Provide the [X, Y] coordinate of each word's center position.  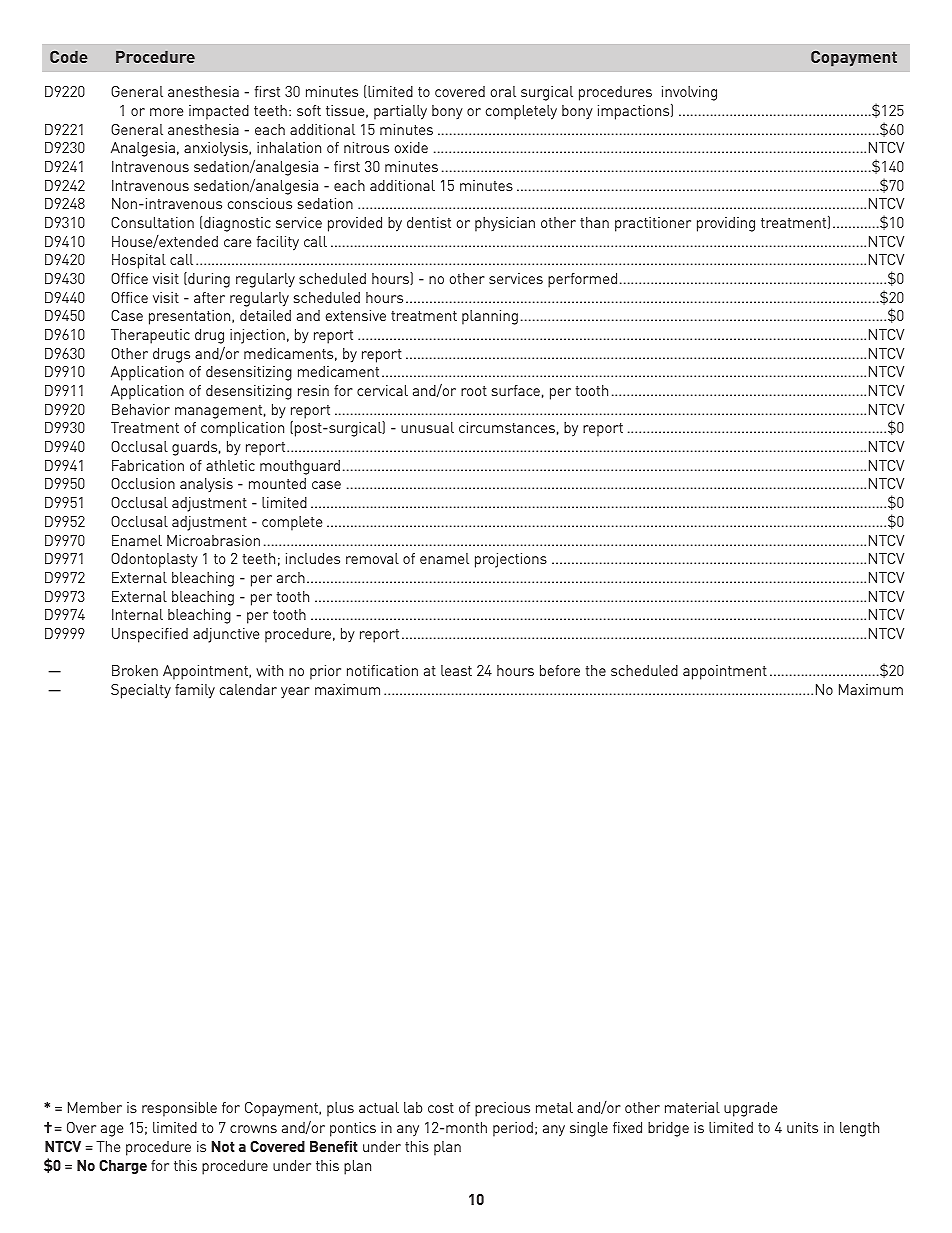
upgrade [750, 1109]
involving [689, 95]
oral [503, 91]
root [474, 391]
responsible [179, 1109]
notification [382, 670]
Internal [137, 614]
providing [726, 224]
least [456, 670]
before [560, 670]
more [166, 112]
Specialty [141, 691]
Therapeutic [150, 336]
